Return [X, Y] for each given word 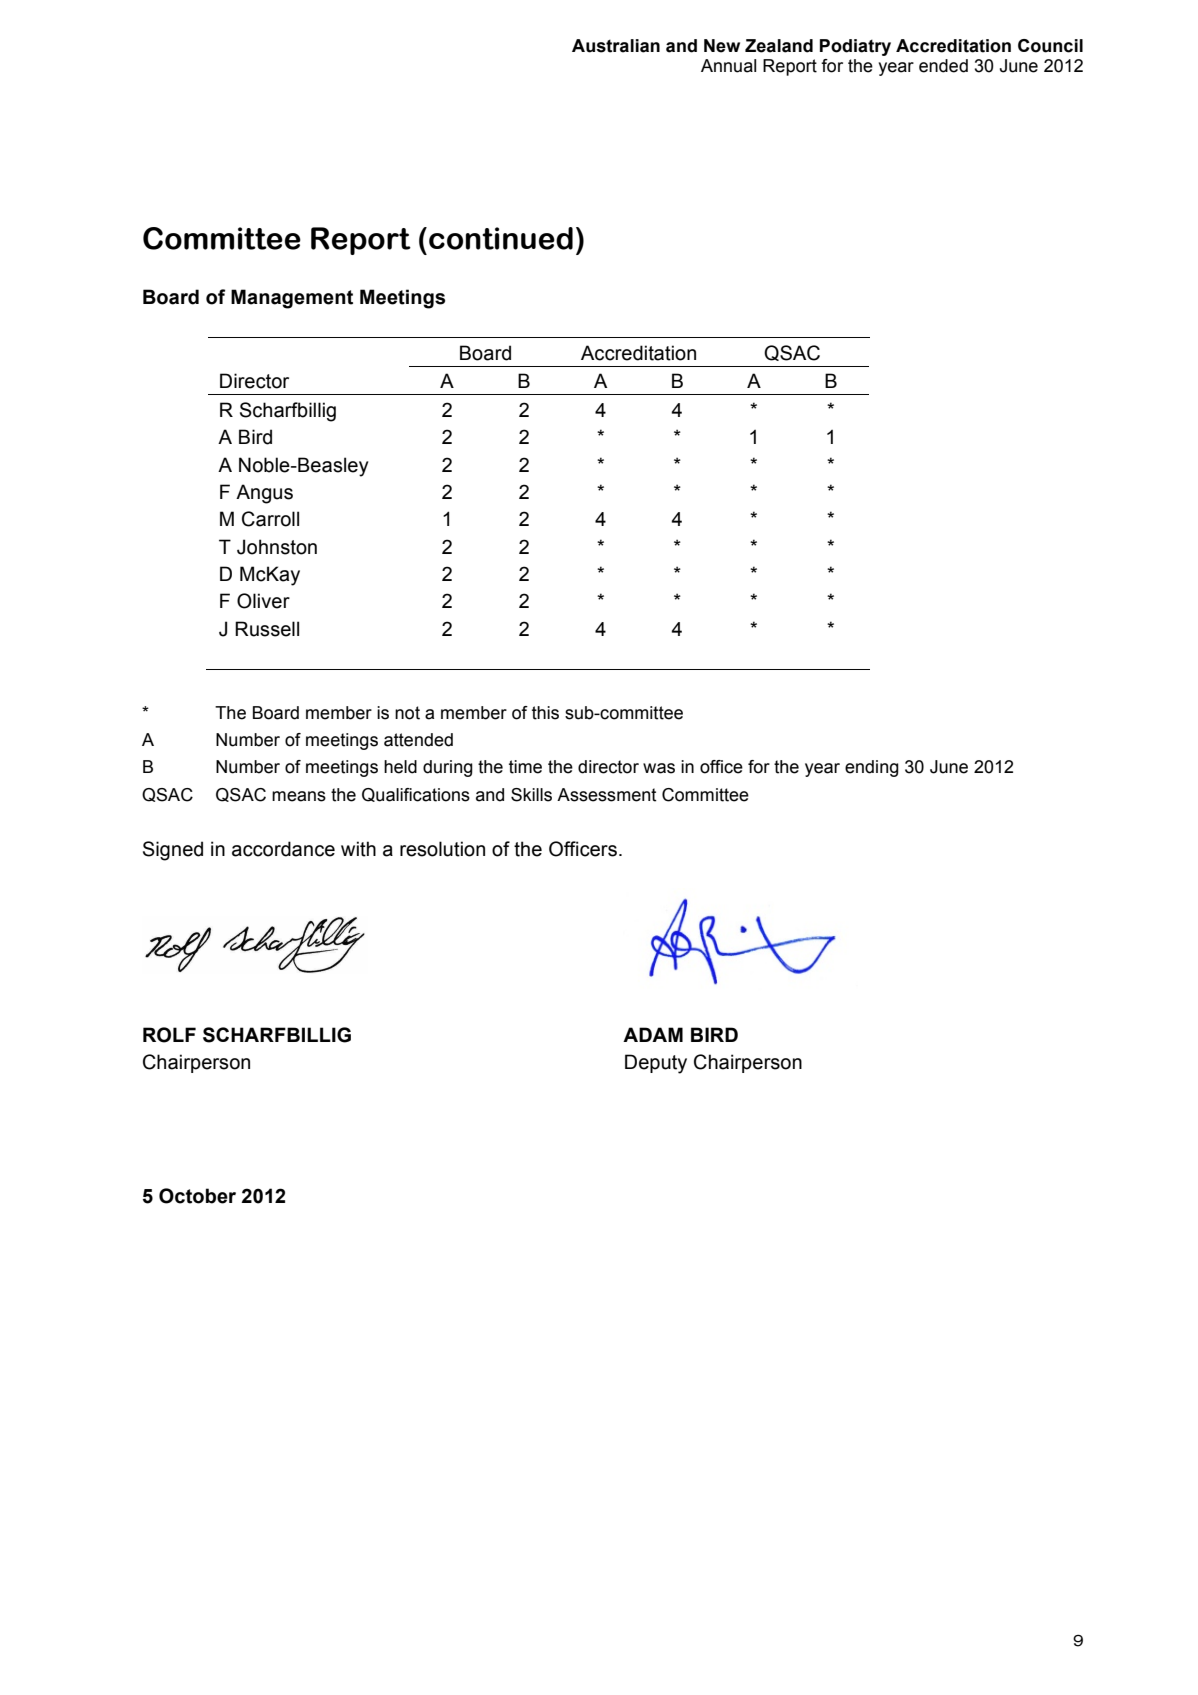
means [299, 796]
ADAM [653, 1034]
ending [872, 768]
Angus [264, 494]
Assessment [607, 795]
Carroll [270, 519]
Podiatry [855, 47]
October [197, 1196]
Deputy [656, 1064]
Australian [616, 46]
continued [501, 238]
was [659, 768]
